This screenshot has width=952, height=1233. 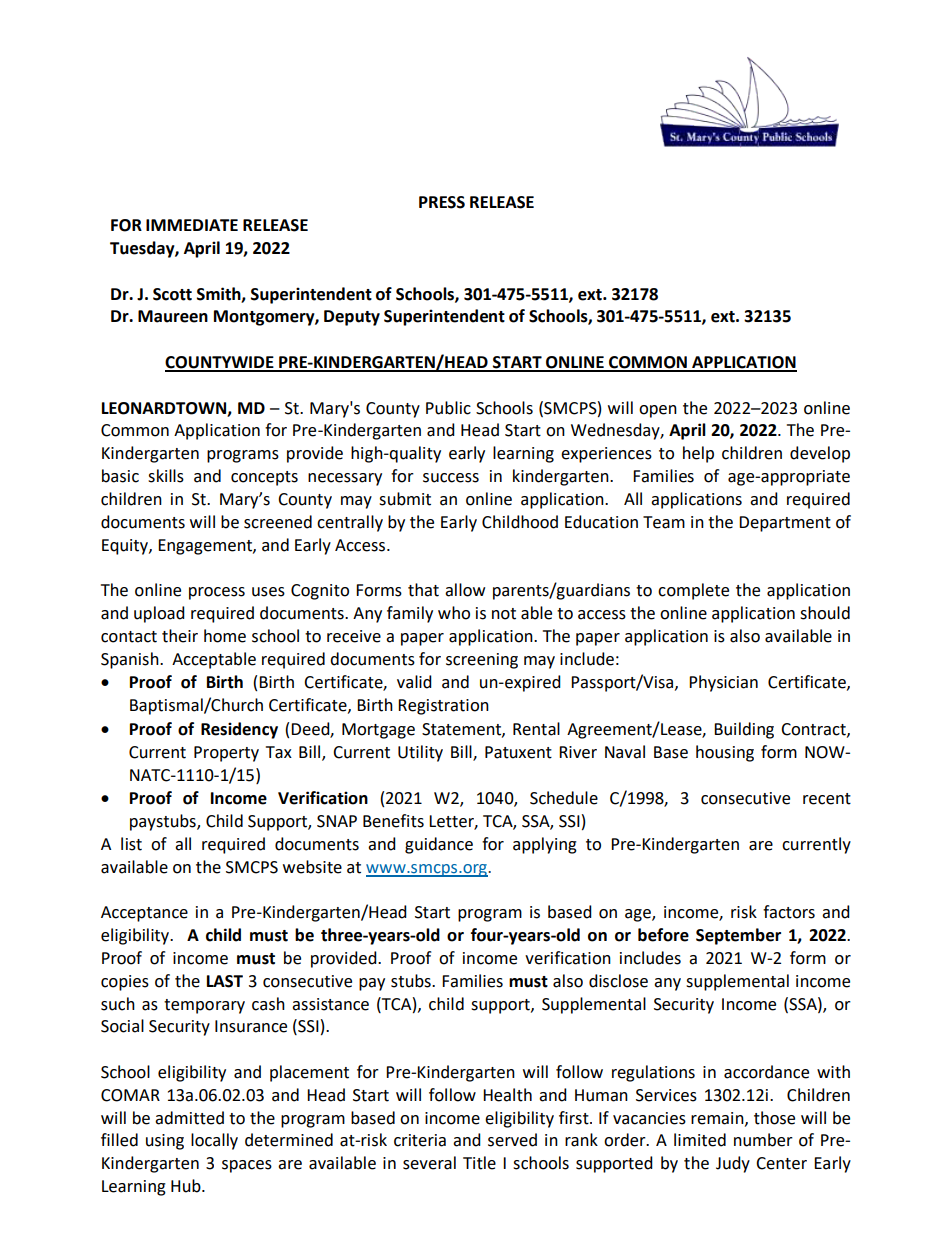 I want to click on Physician, so click(x=723, y=683).
